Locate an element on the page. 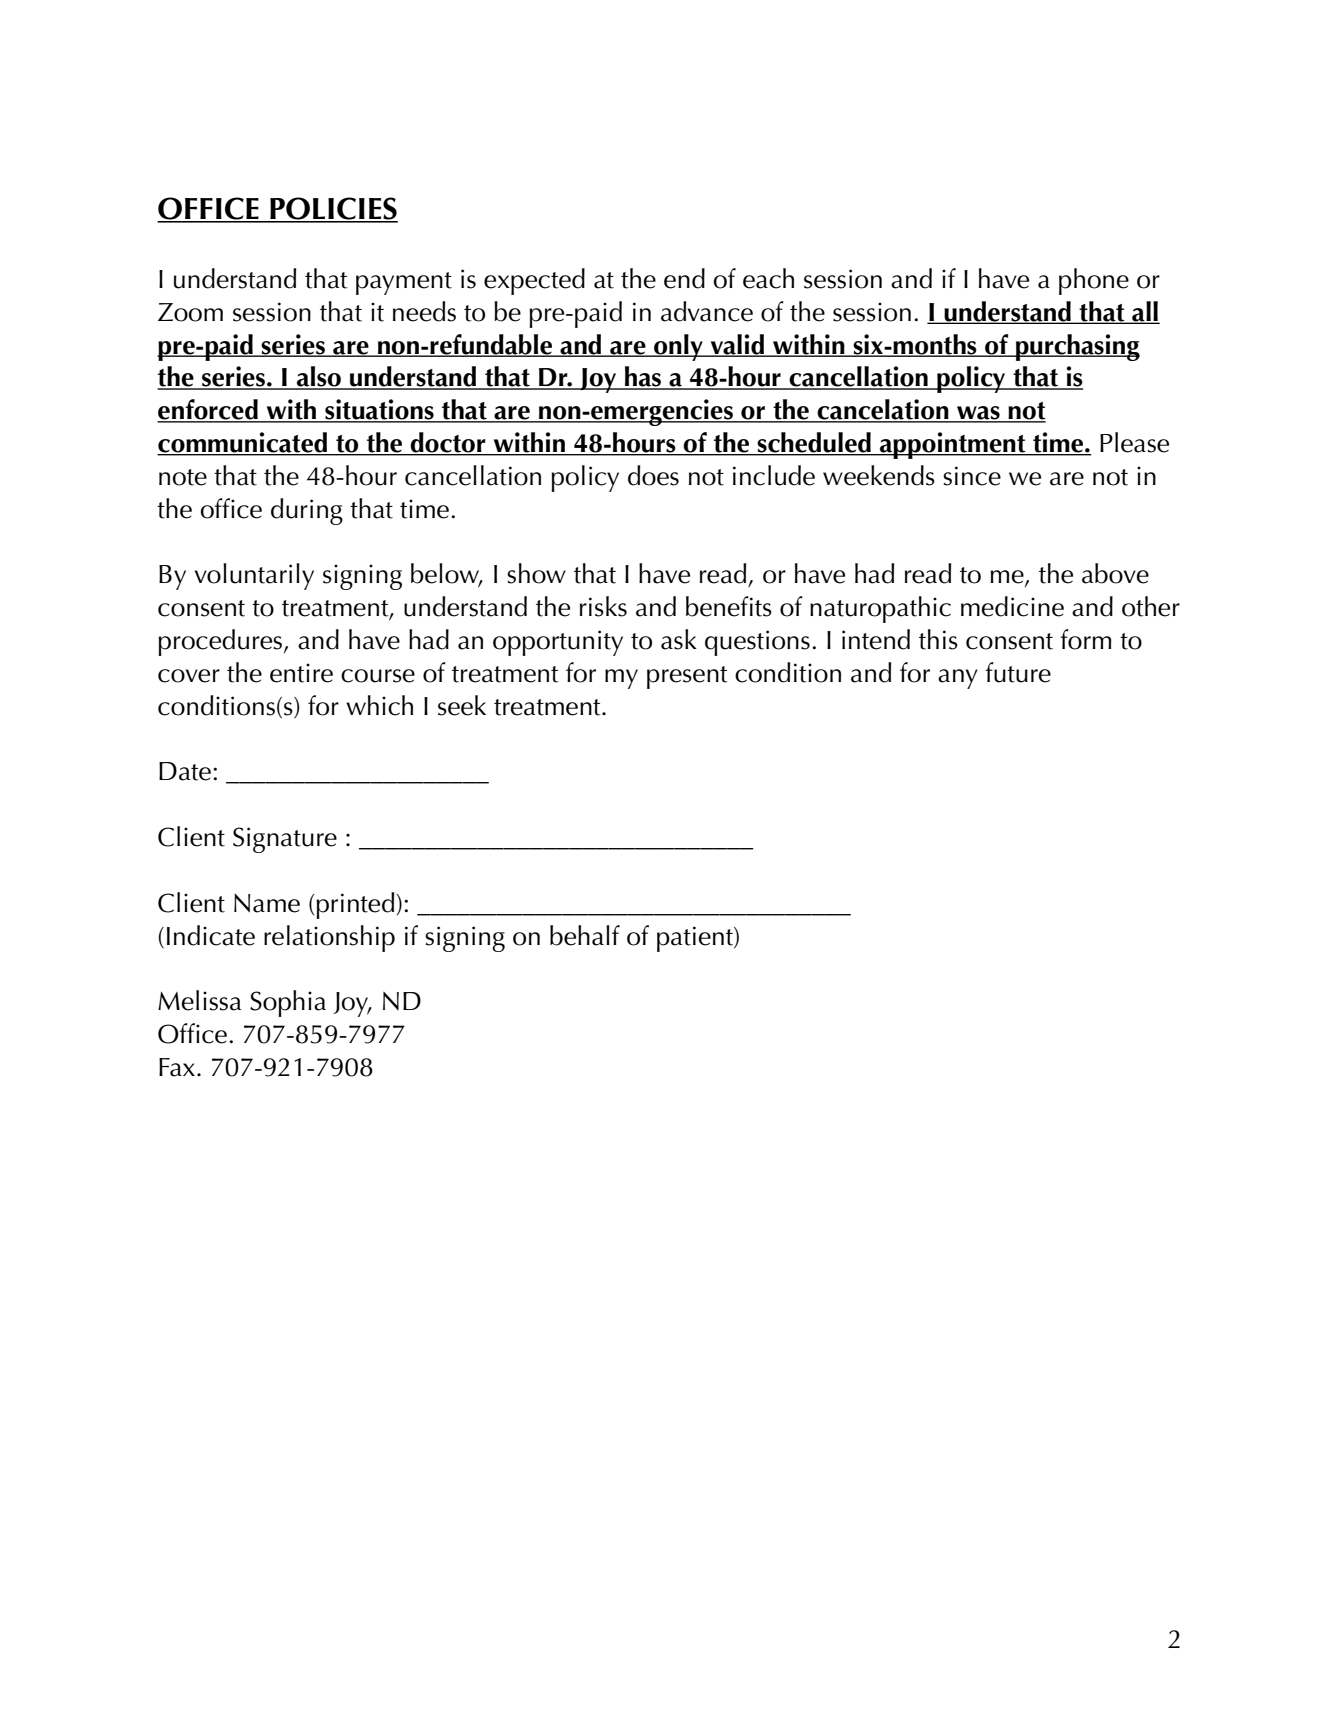 The image size is (1340, 1734). during is located at coordinates (307, 511).
